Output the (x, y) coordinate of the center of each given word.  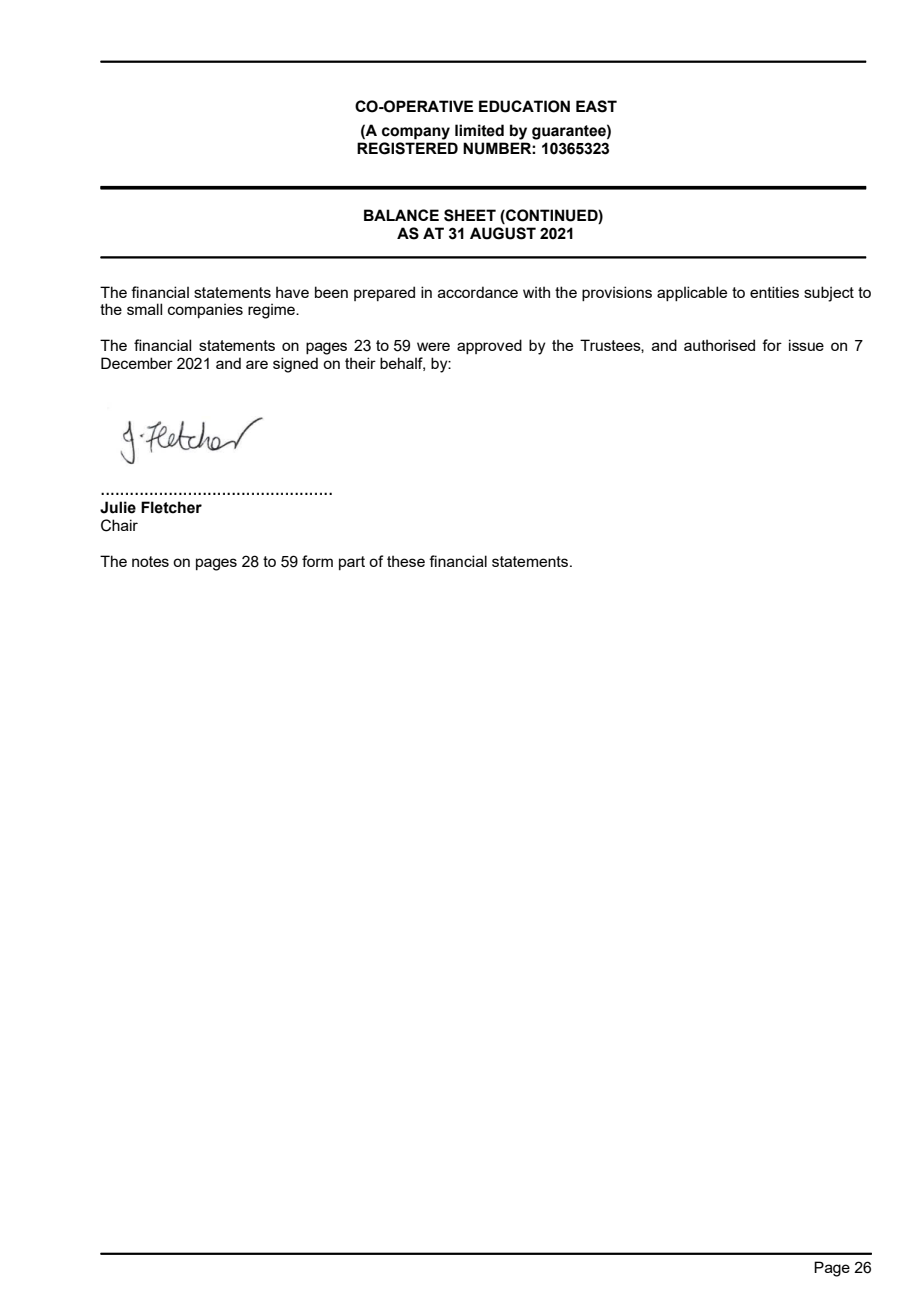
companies (205, 310)
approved (489, 346)
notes (150, 561)
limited (479, 130)
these (406, 561)
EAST (596, 106)
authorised (719, 345)
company (416, 133)
